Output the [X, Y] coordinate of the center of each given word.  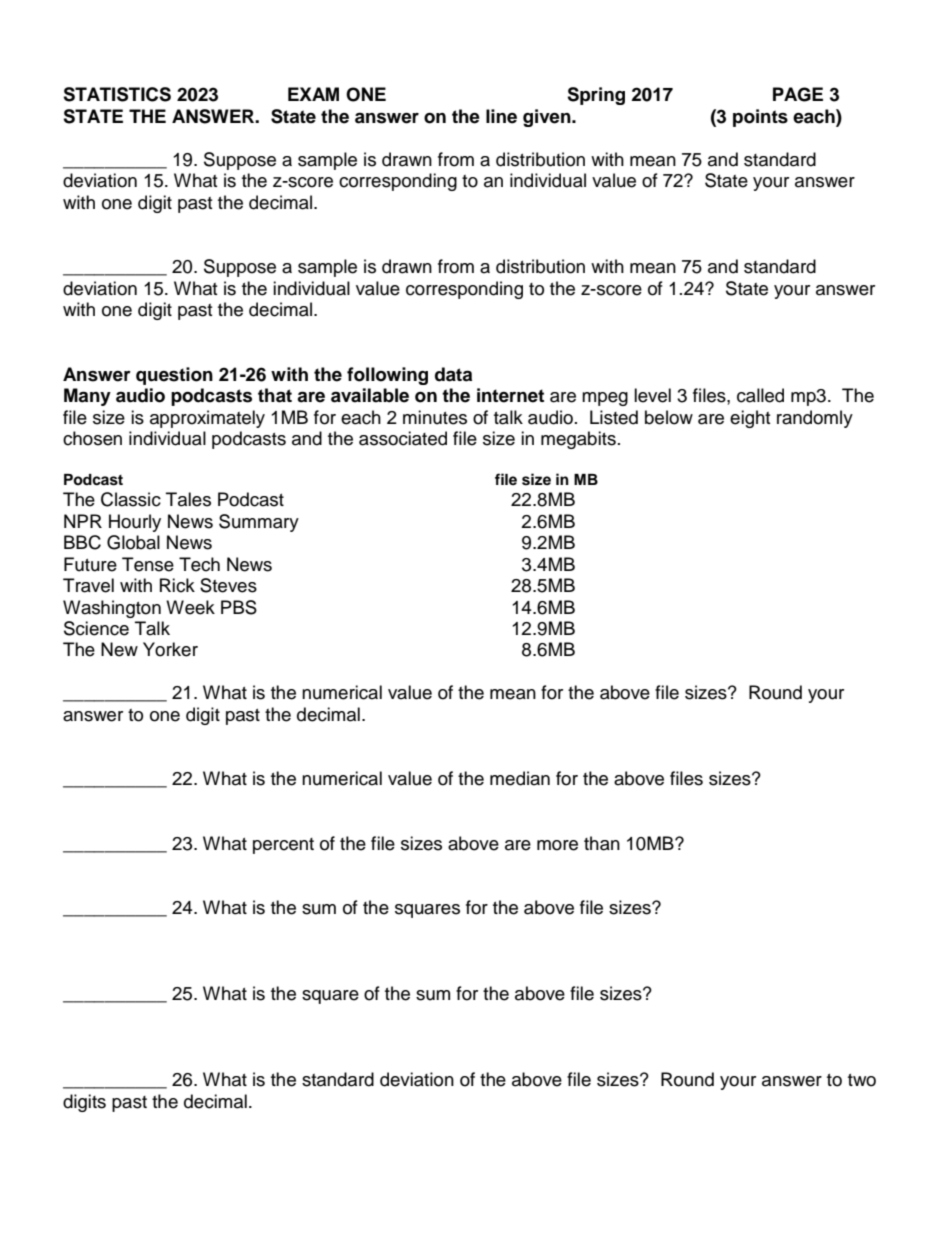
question [174, 376]
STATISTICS [117, 94]
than [602, 843]
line [501, 116]
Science [96, 628]
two [862, 1080]
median [520, 778]
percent [283, 846]
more [557, 845]
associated [403, 438]
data [453, 374]
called [760, 395]
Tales [188, 499]
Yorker [170, 649]
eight [750, 419]
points [760, 118]
